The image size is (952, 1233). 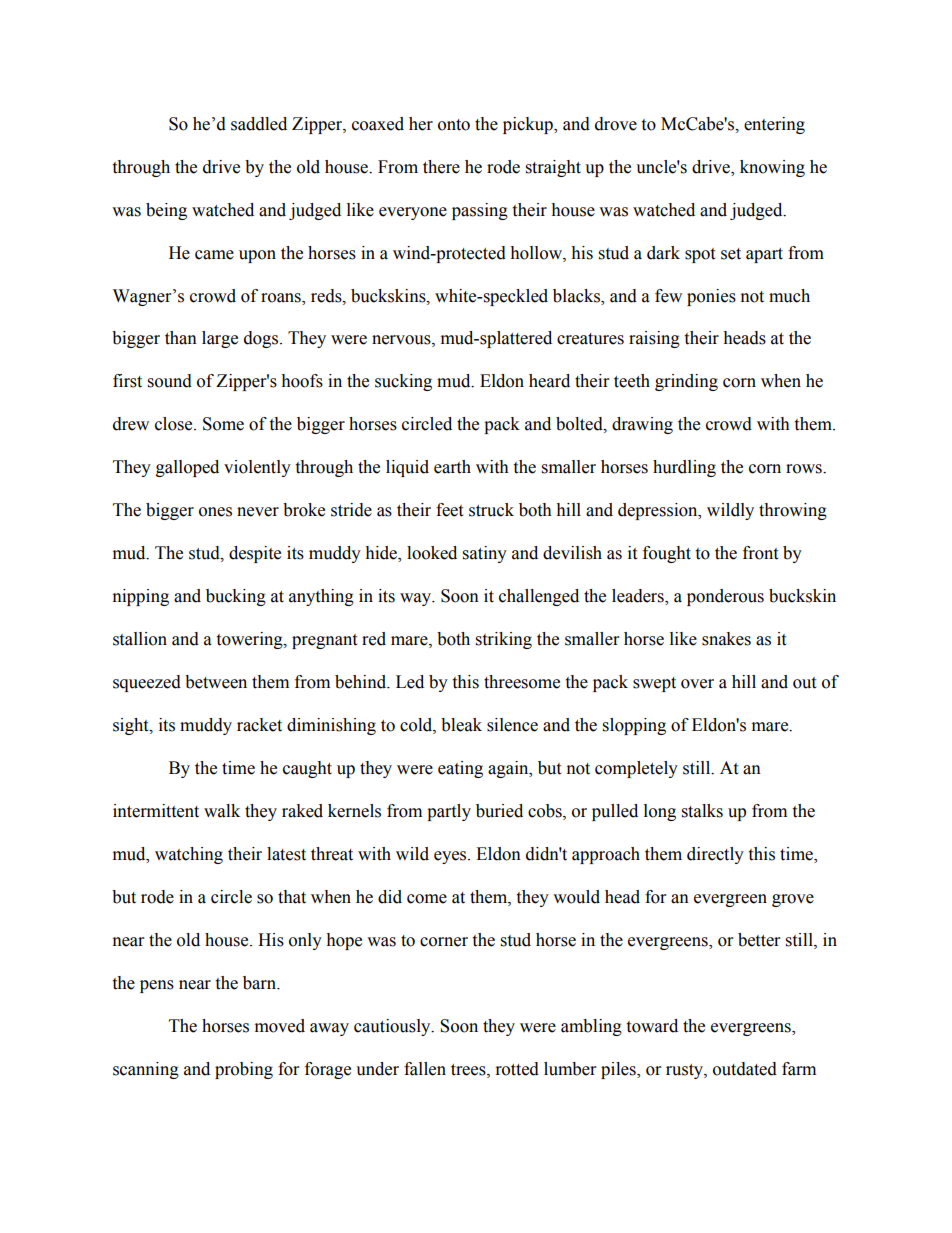 What do you see at coordinates (432, 553) in the document?
I see `looked` at bounding box center [432, 553].
